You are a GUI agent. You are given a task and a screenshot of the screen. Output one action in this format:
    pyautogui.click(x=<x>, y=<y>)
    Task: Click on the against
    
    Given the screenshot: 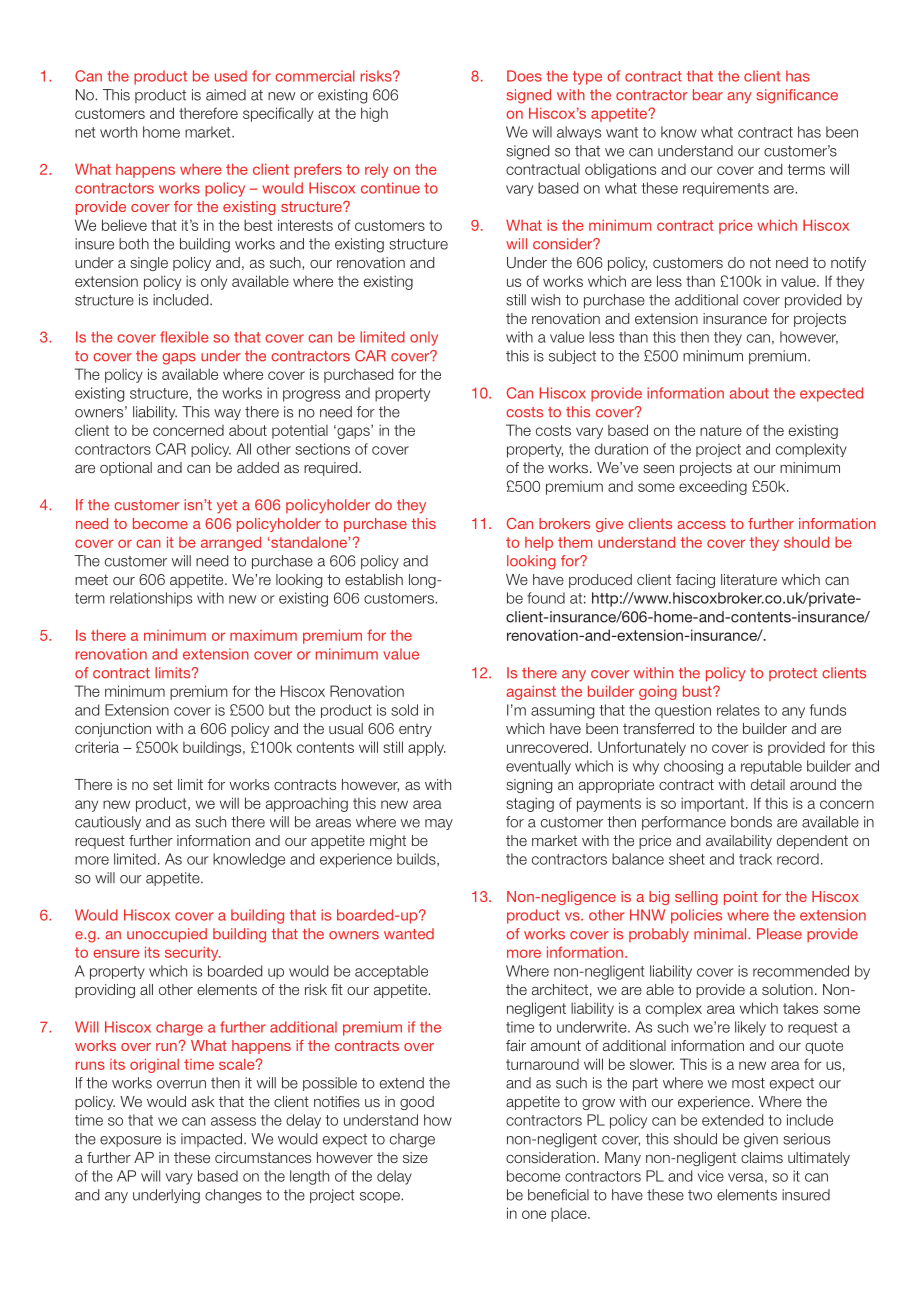 What is the action you would take?
    pyautogui.click(x=531, y=693)
